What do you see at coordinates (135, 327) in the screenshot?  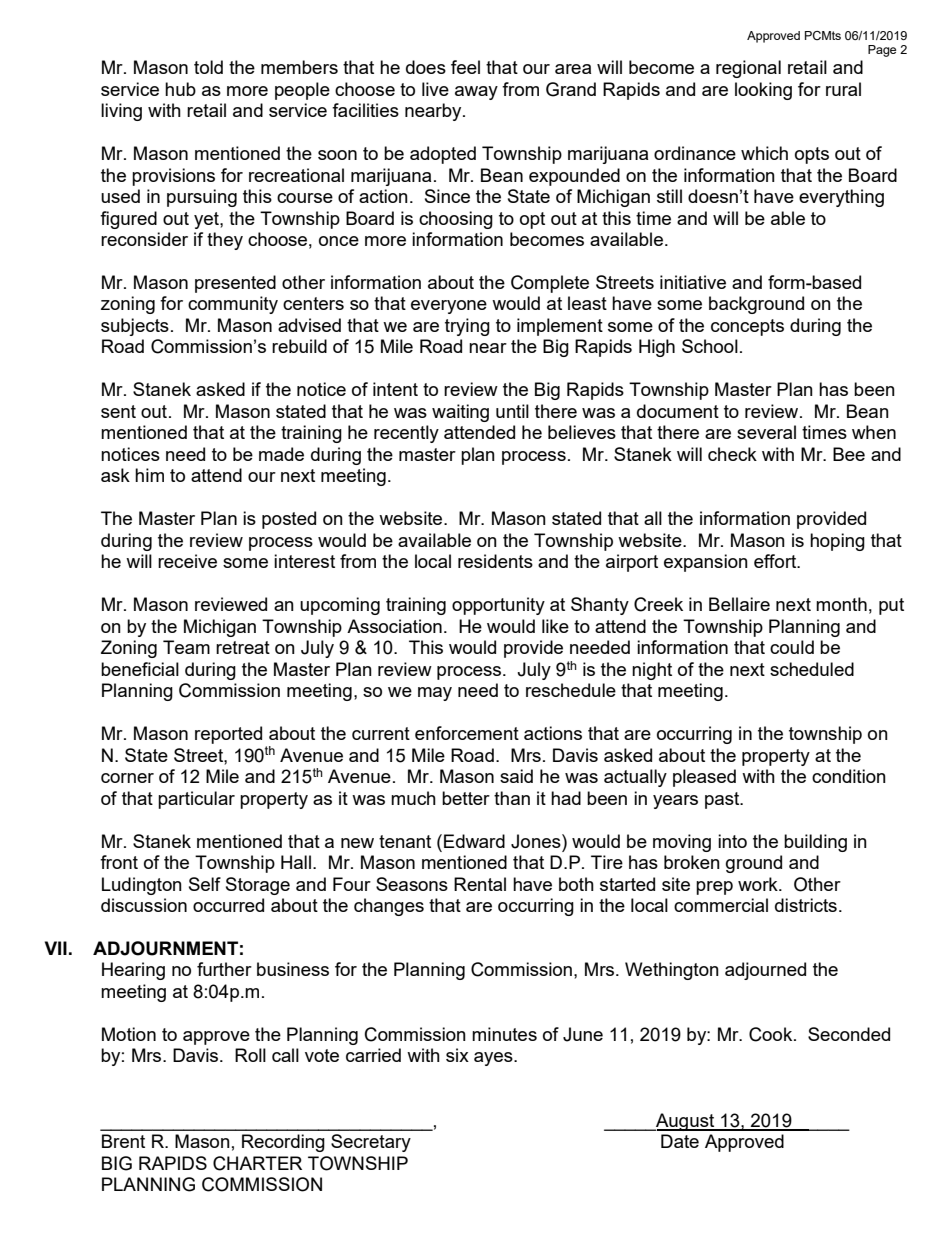 I see `subjects` at bounding box center [135, 327].
